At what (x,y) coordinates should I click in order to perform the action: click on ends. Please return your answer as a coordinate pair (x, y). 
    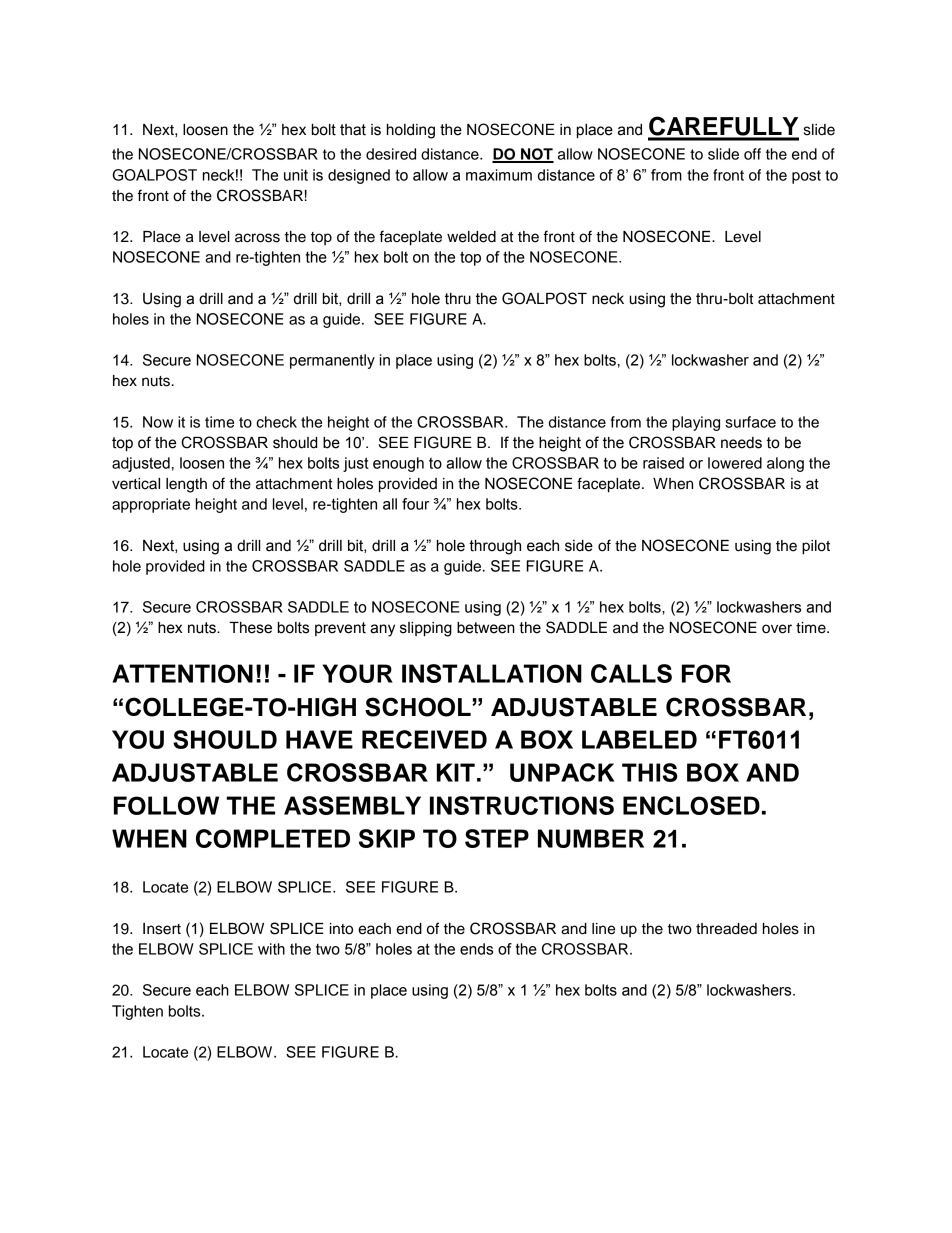
    Looking at the image, I should click on (476, 949).
